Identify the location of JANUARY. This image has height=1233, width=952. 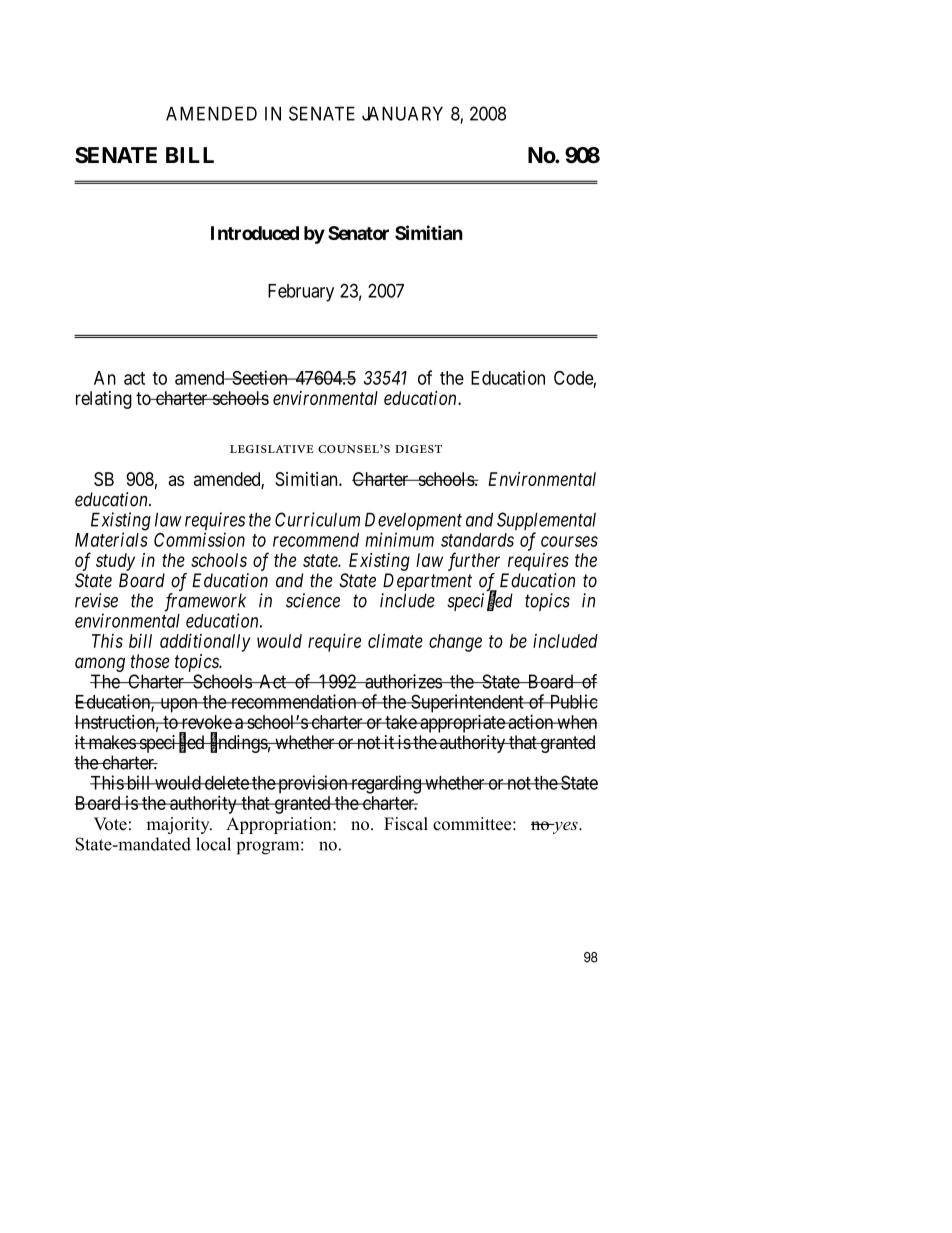
(402, 113).
